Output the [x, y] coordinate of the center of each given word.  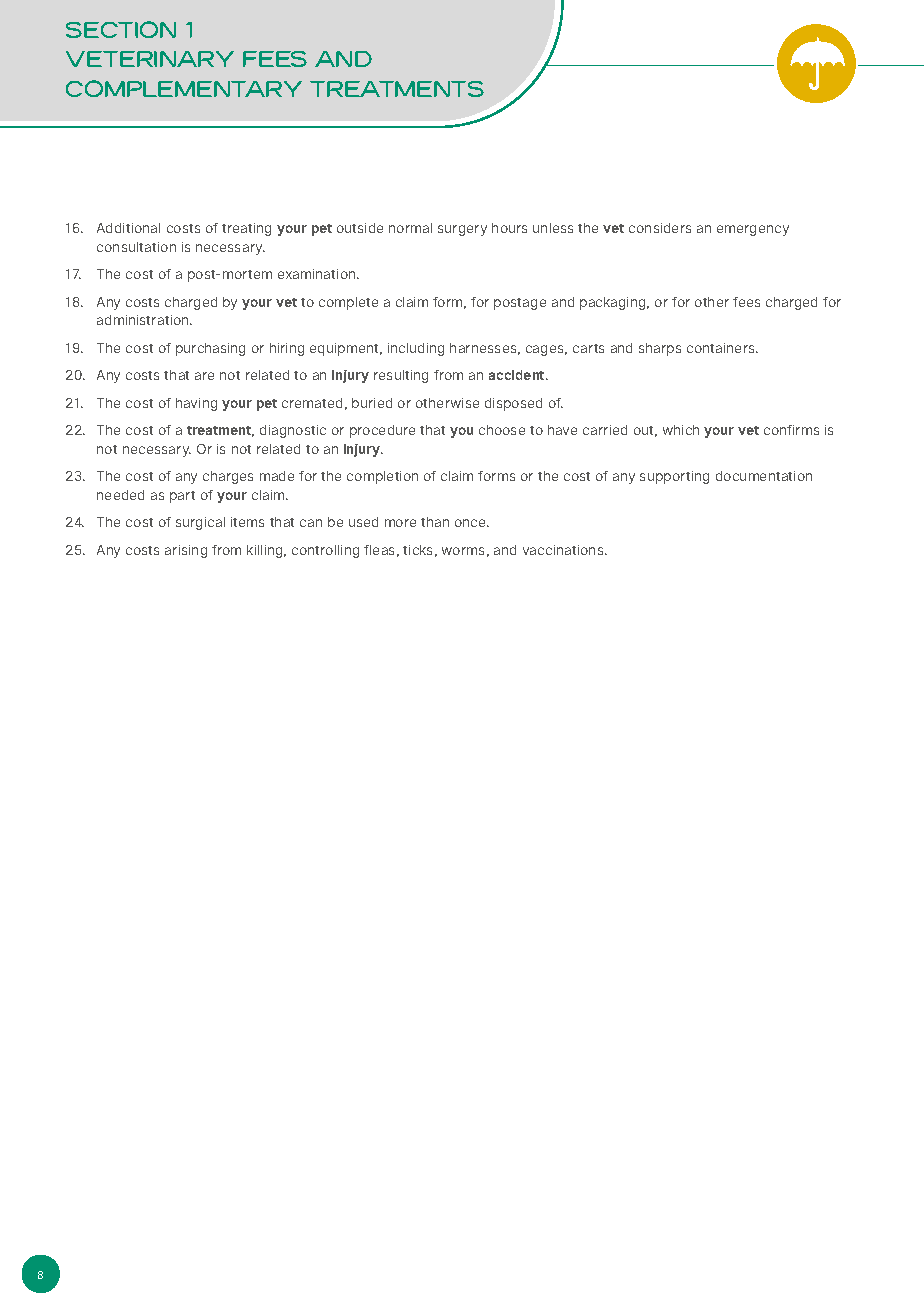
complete [348, 303]
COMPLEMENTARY [184, 88]
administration [144, 320]
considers [660, 228]
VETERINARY [150, 59]
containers [722, 348]
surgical [200, 523]
